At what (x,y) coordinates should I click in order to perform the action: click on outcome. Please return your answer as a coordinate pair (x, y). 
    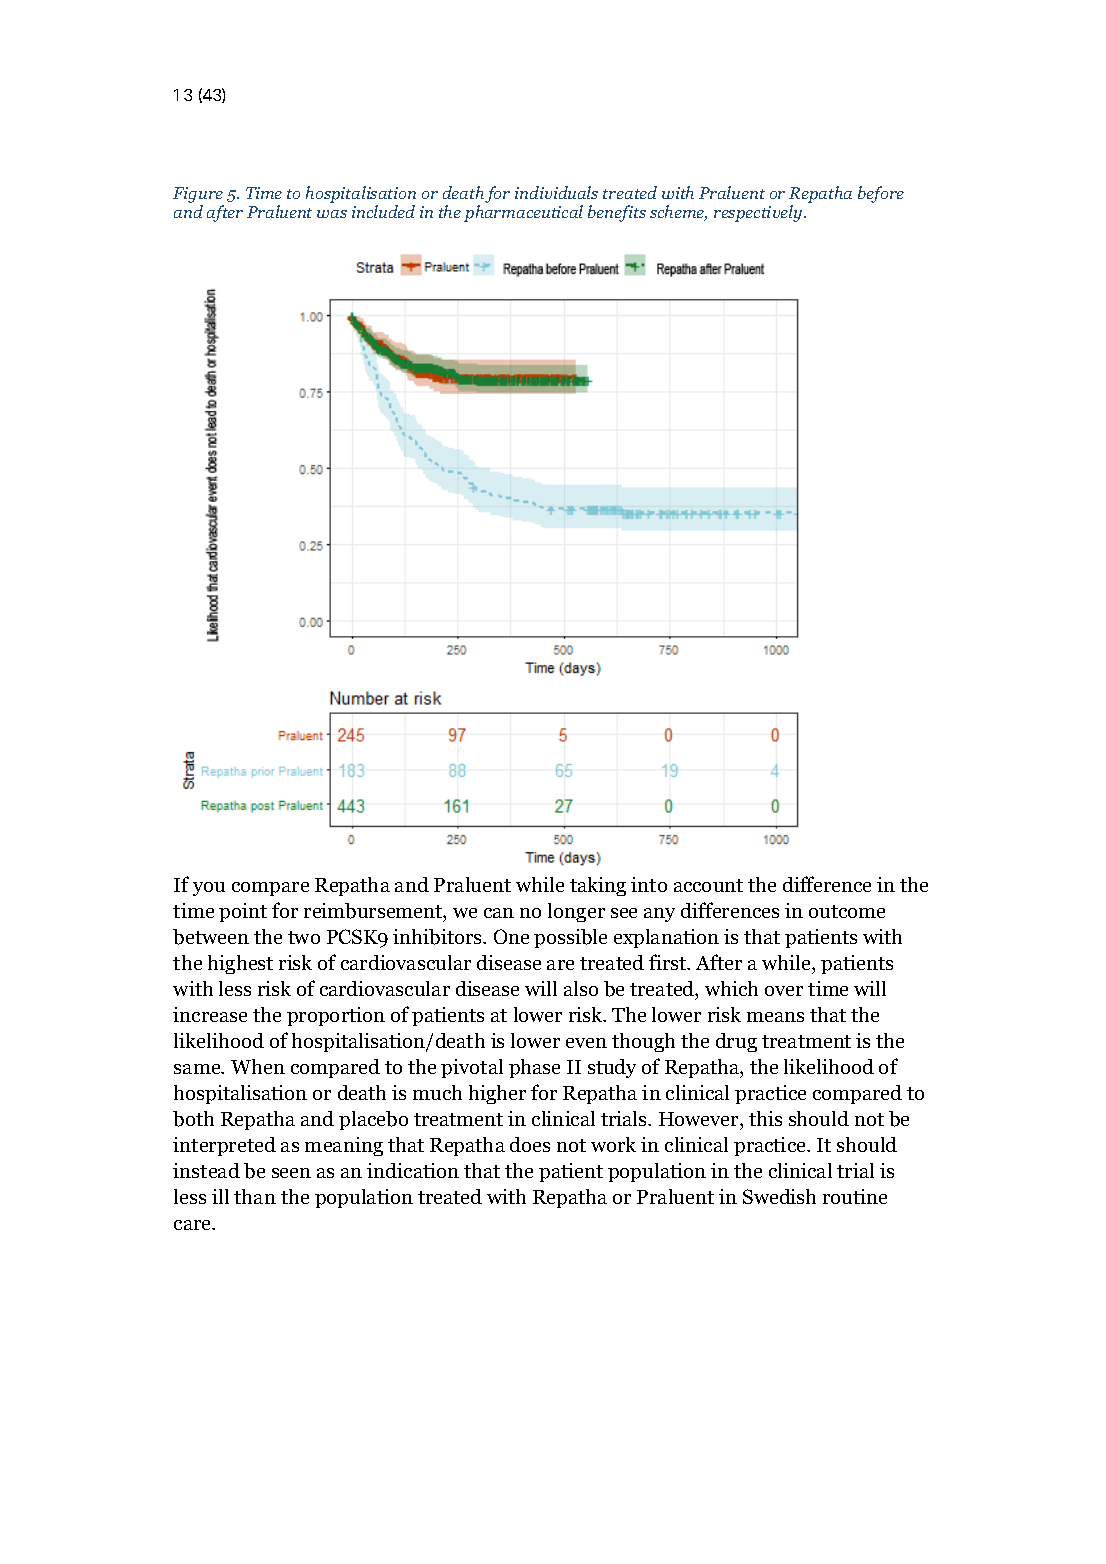
    Looking at the image, I should click on (847, 911).
